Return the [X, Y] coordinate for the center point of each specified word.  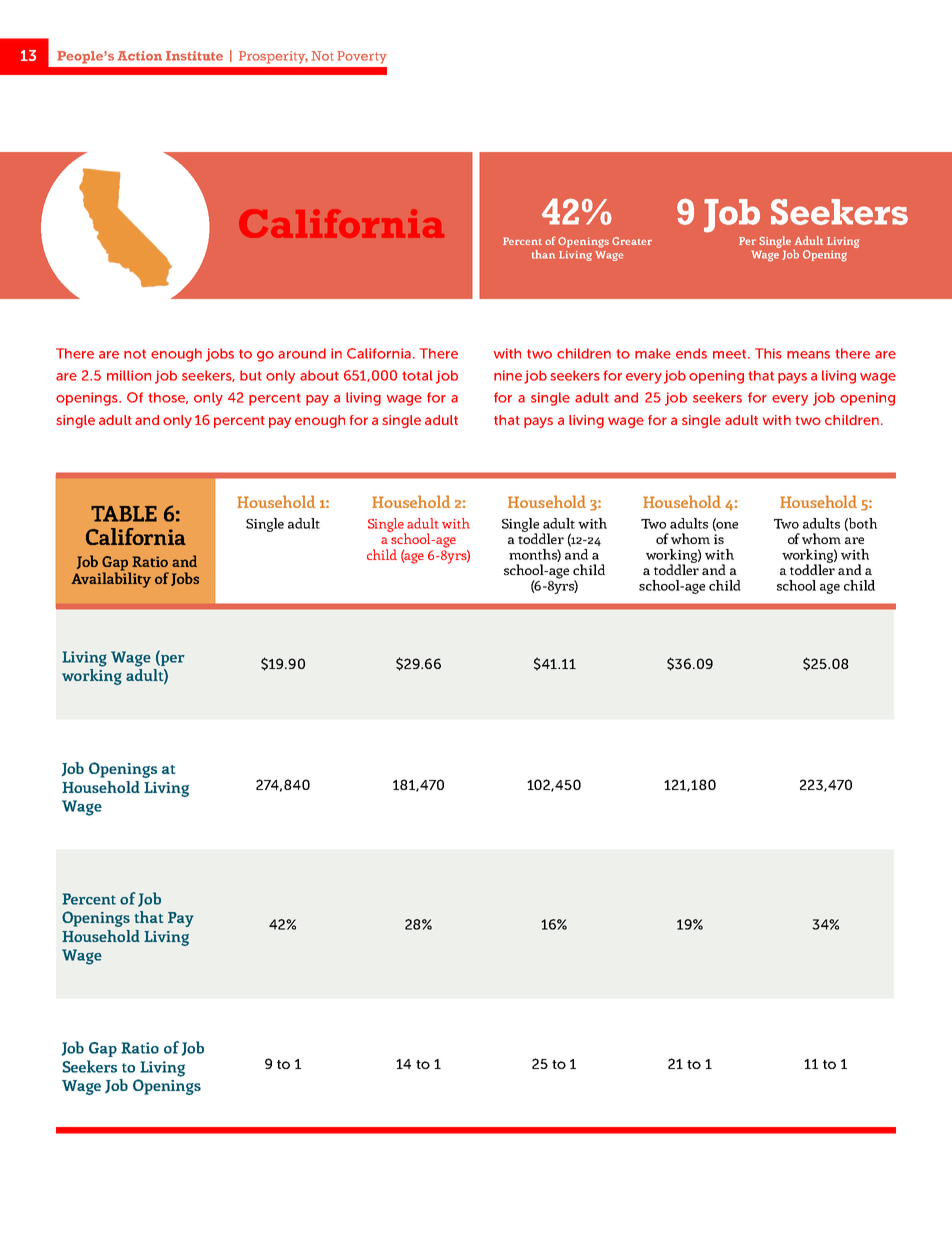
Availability [111, 579]
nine [508, 375]
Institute [194, 56]
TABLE [124, 514]
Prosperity [273, 57]
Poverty [362, 57]
